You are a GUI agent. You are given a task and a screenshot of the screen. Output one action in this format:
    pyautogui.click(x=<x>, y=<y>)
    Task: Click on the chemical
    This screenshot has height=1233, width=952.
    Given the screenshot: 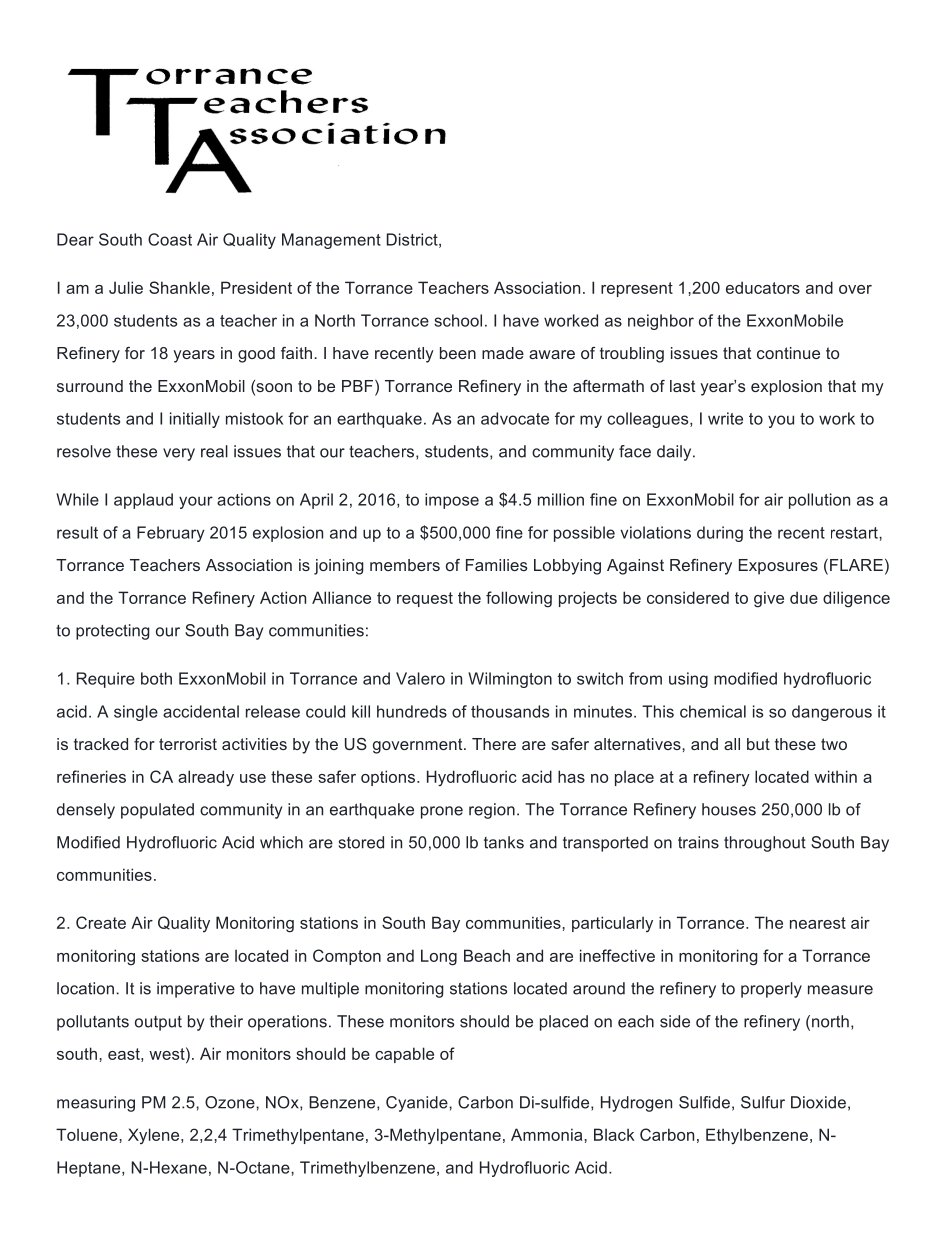 What is the action you would take?
    pyautogui.click(x=713, y=711)
